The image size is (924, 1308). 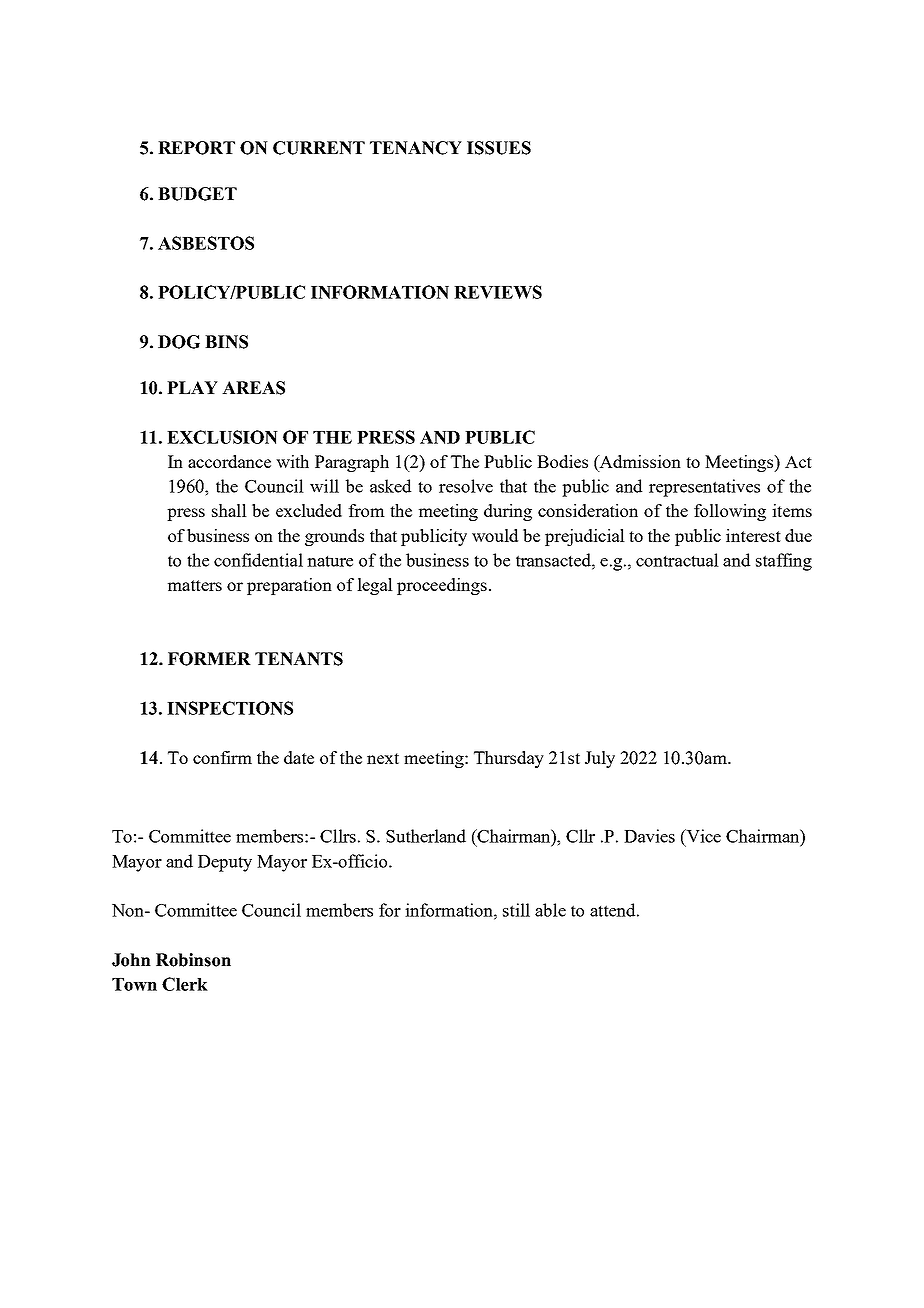 I want to click on Clerk, so click(x=185, y=984).
